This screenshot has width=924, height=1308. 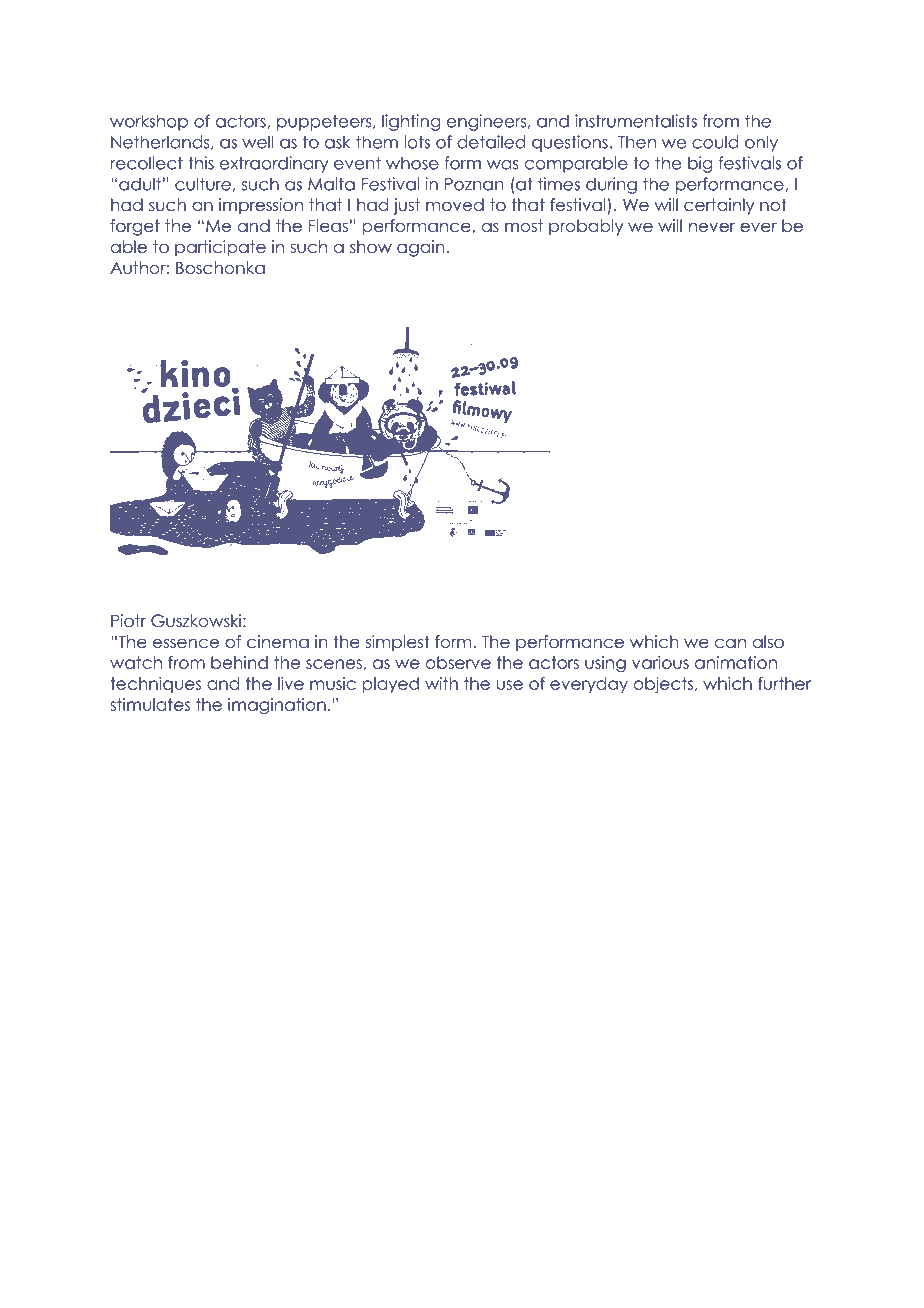 What do you see at coordinates (398, 643) in the screenshot?
I see `simplest` at bounding box center [398, 643].
